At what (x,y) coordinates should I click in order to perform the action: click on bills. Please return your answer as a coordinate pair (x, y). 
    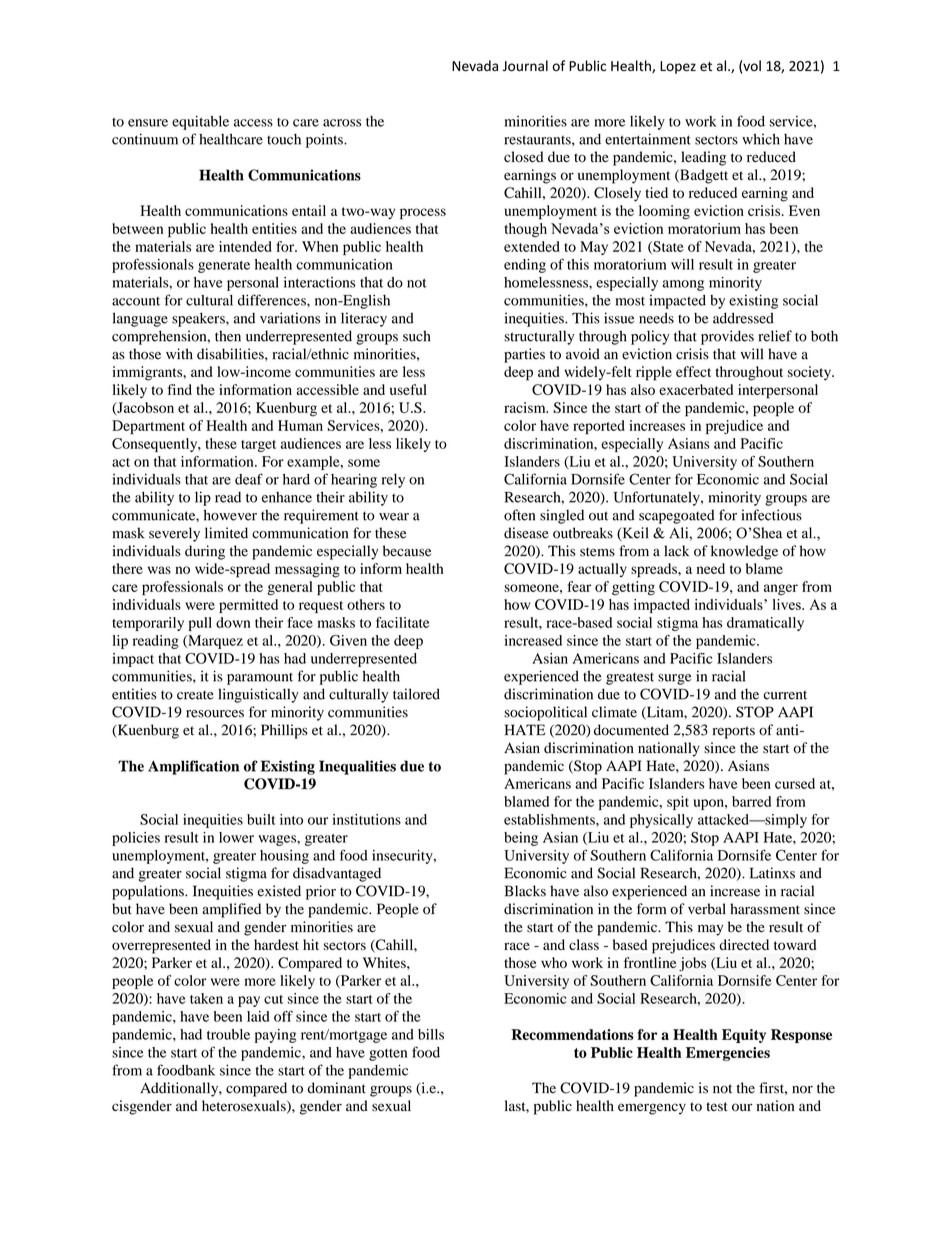
    Looking at the image, I should click on (431, 1034).
